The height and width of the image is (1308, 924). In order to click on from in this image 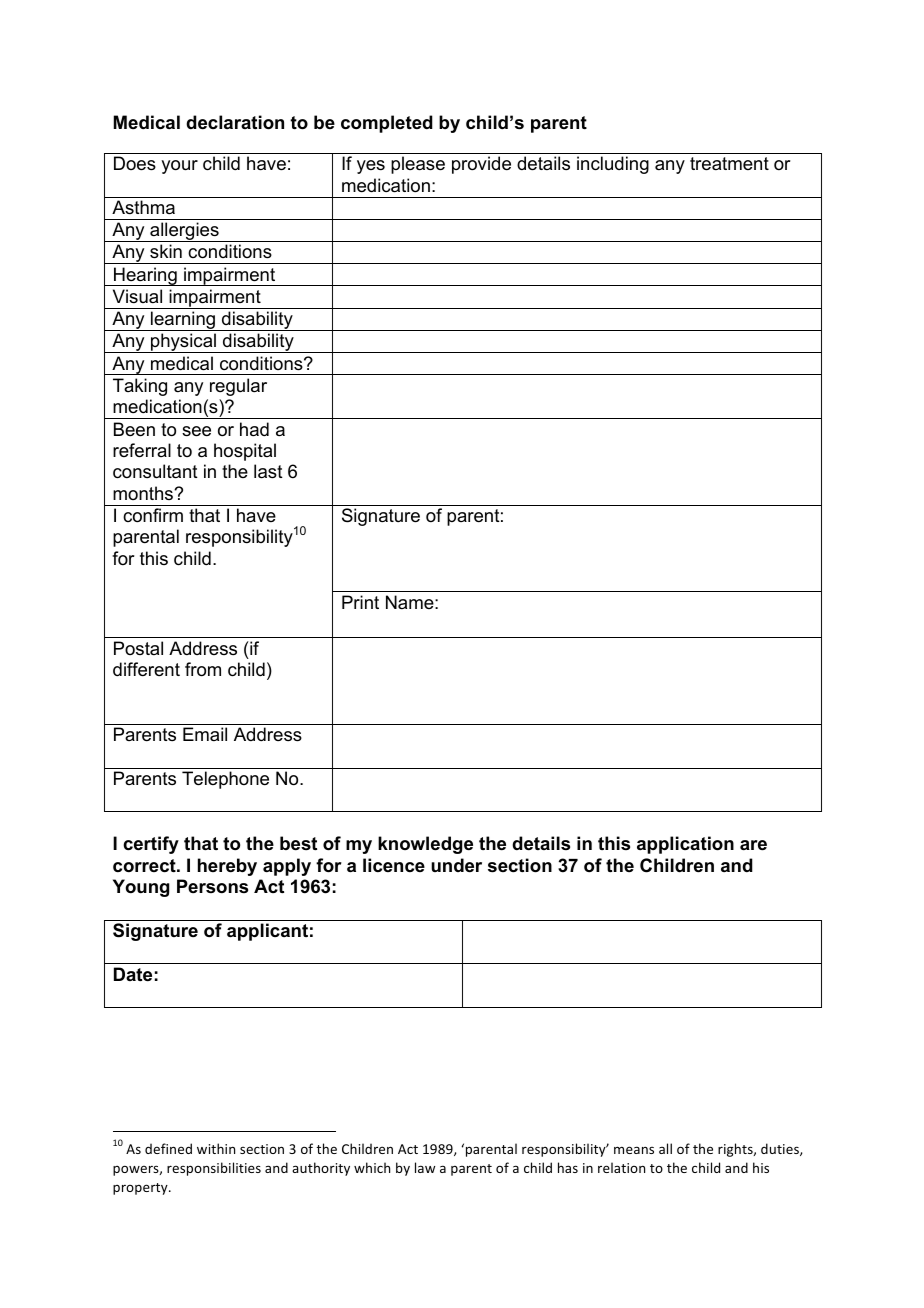, I will do `click(203, 669)`.
